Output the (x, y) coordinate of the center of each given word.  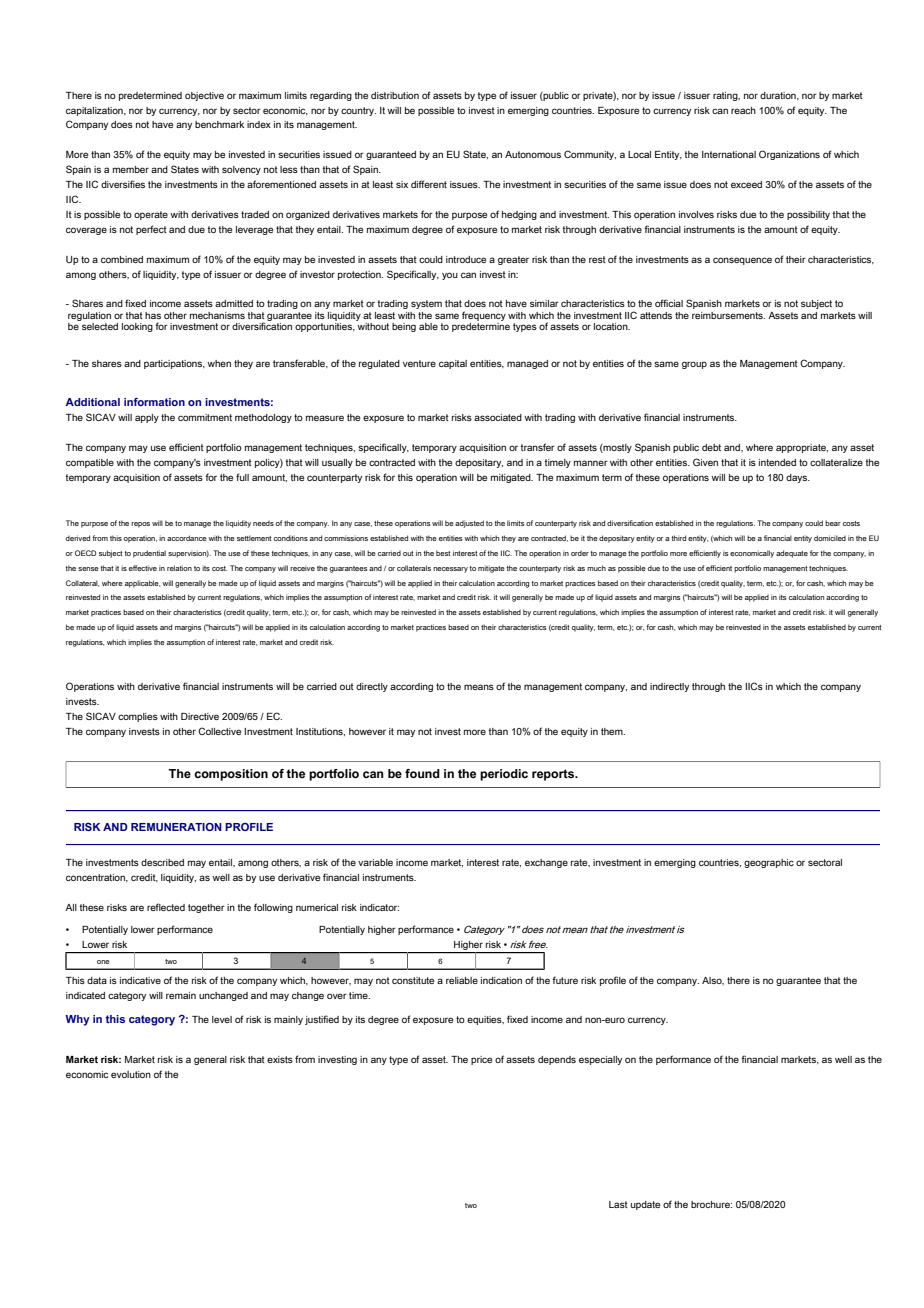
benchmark (219, 124)
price (481, 1060)
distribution (395, 95)
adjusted (469, 524)
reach (743, 110)
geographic (769, 863)
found (422, 773)
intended (777, 462)
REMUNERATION (176, 827)
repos (140, 525)
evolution (131, 1074)
